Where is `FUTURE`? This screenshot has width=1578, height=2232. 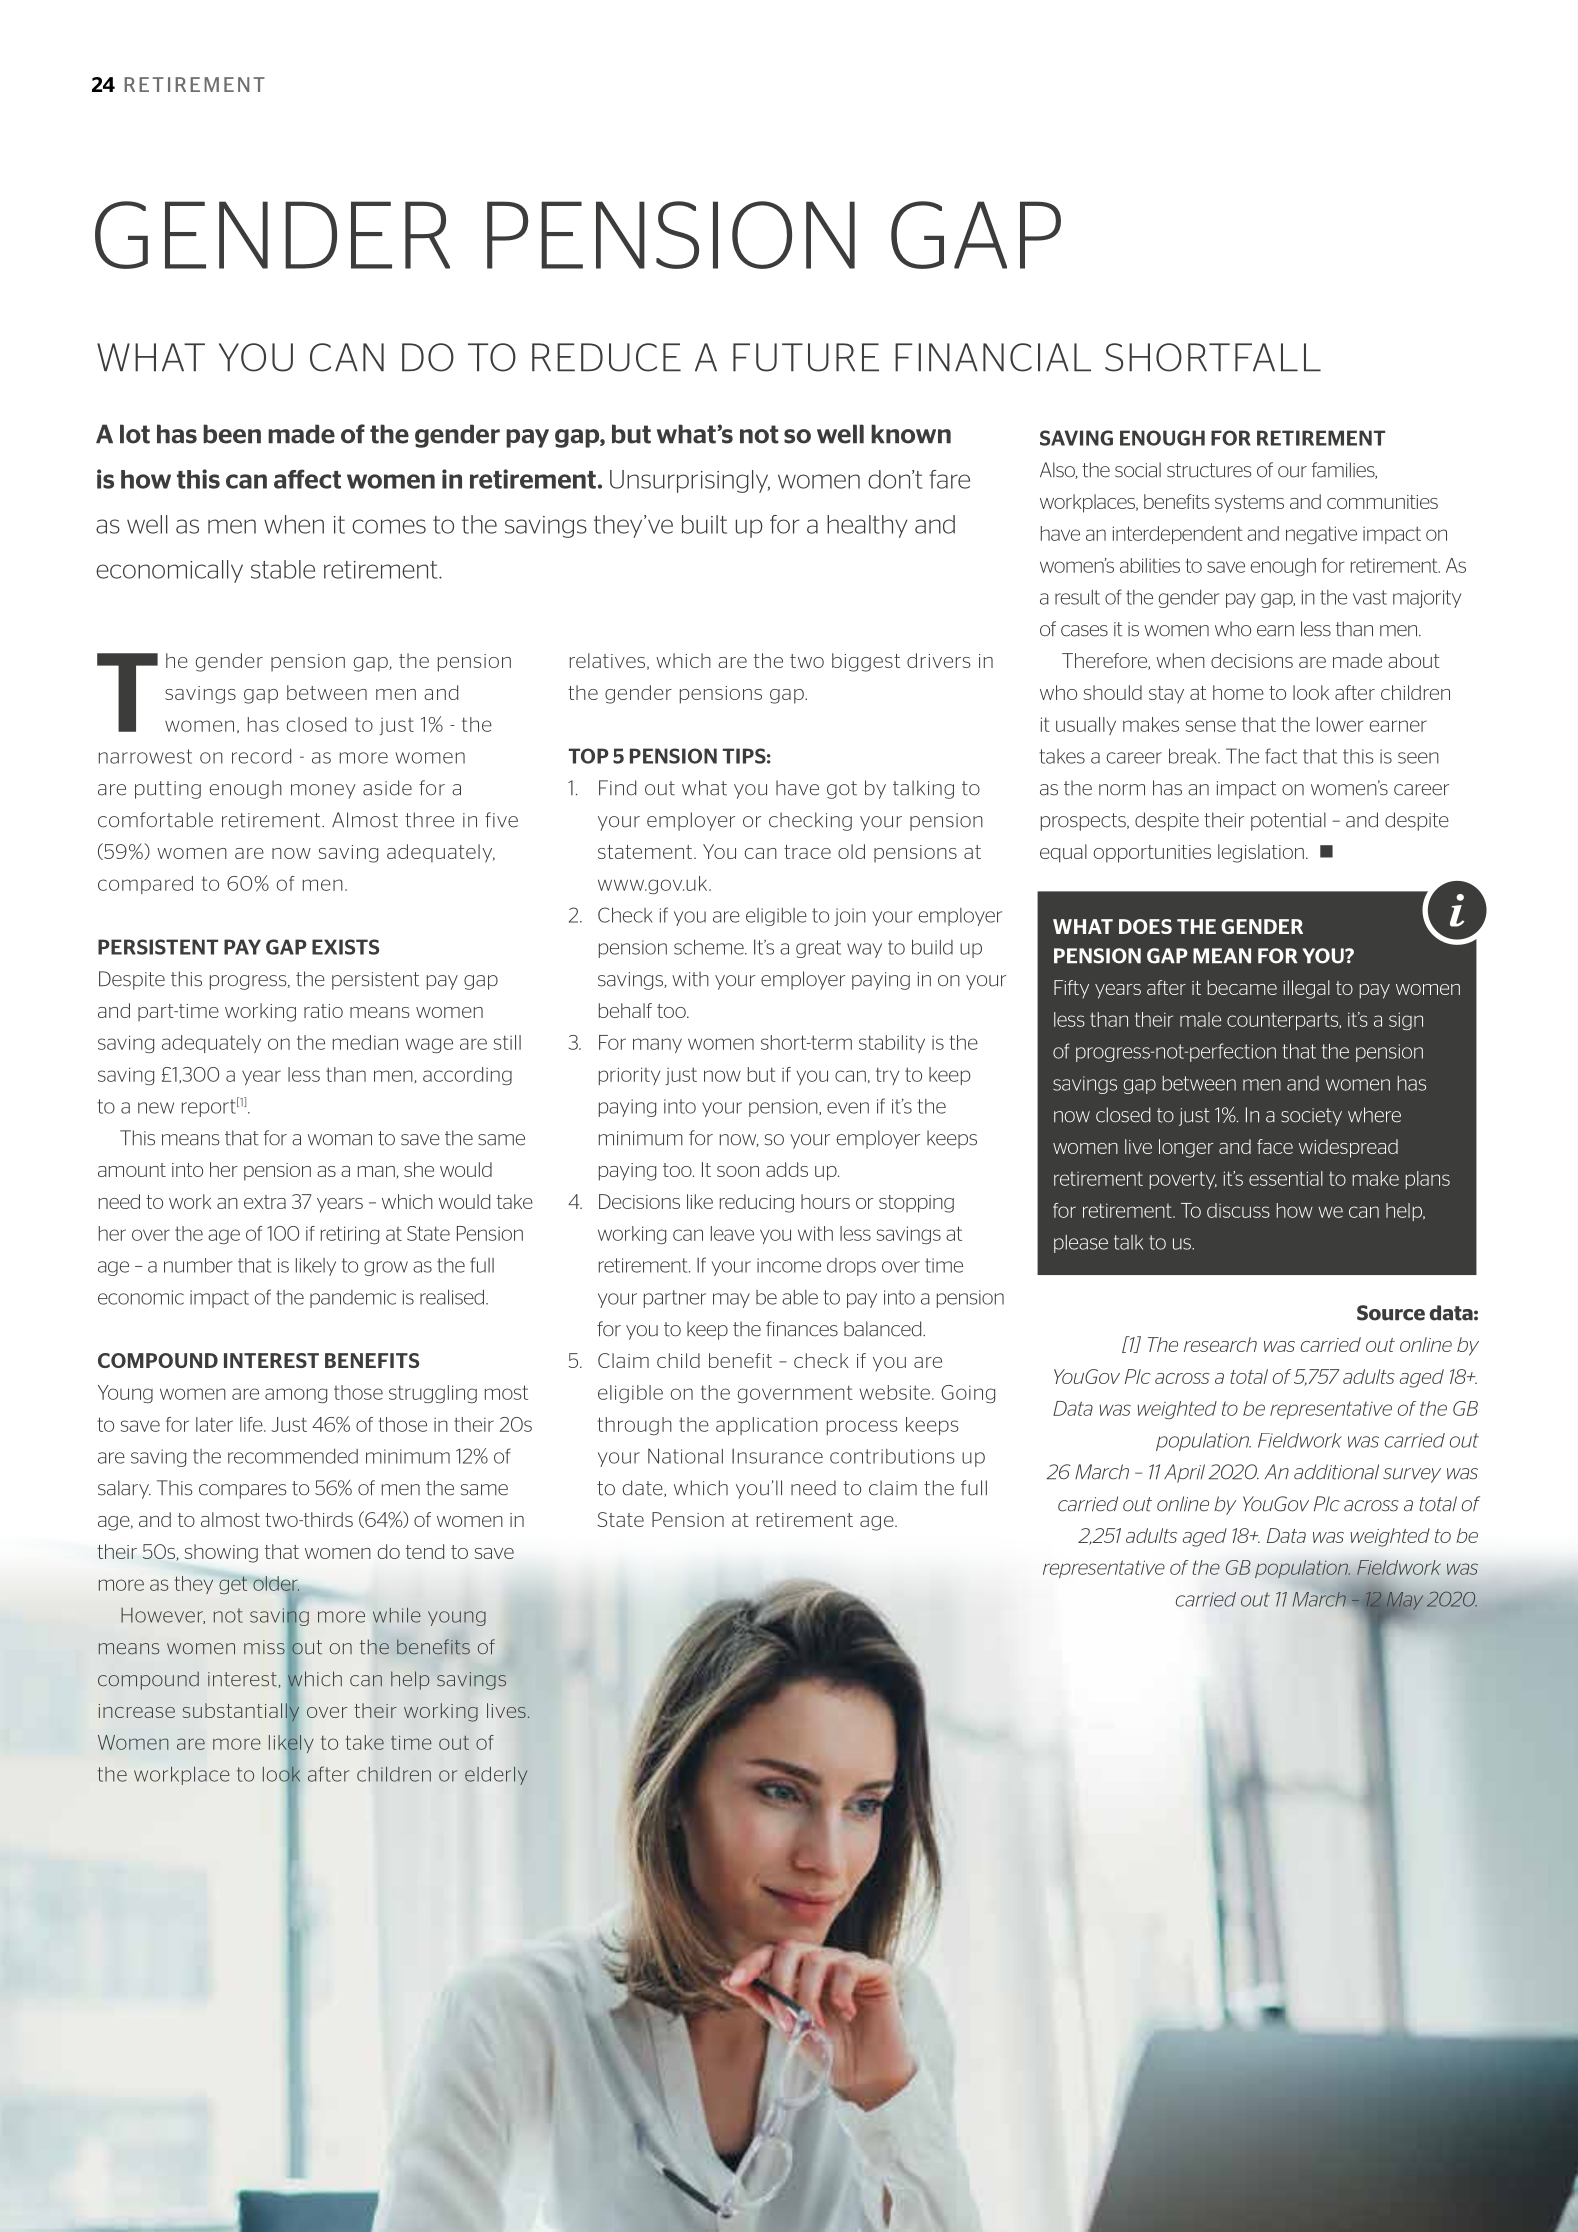
FUTURE is located at coordinates (806, 357).
